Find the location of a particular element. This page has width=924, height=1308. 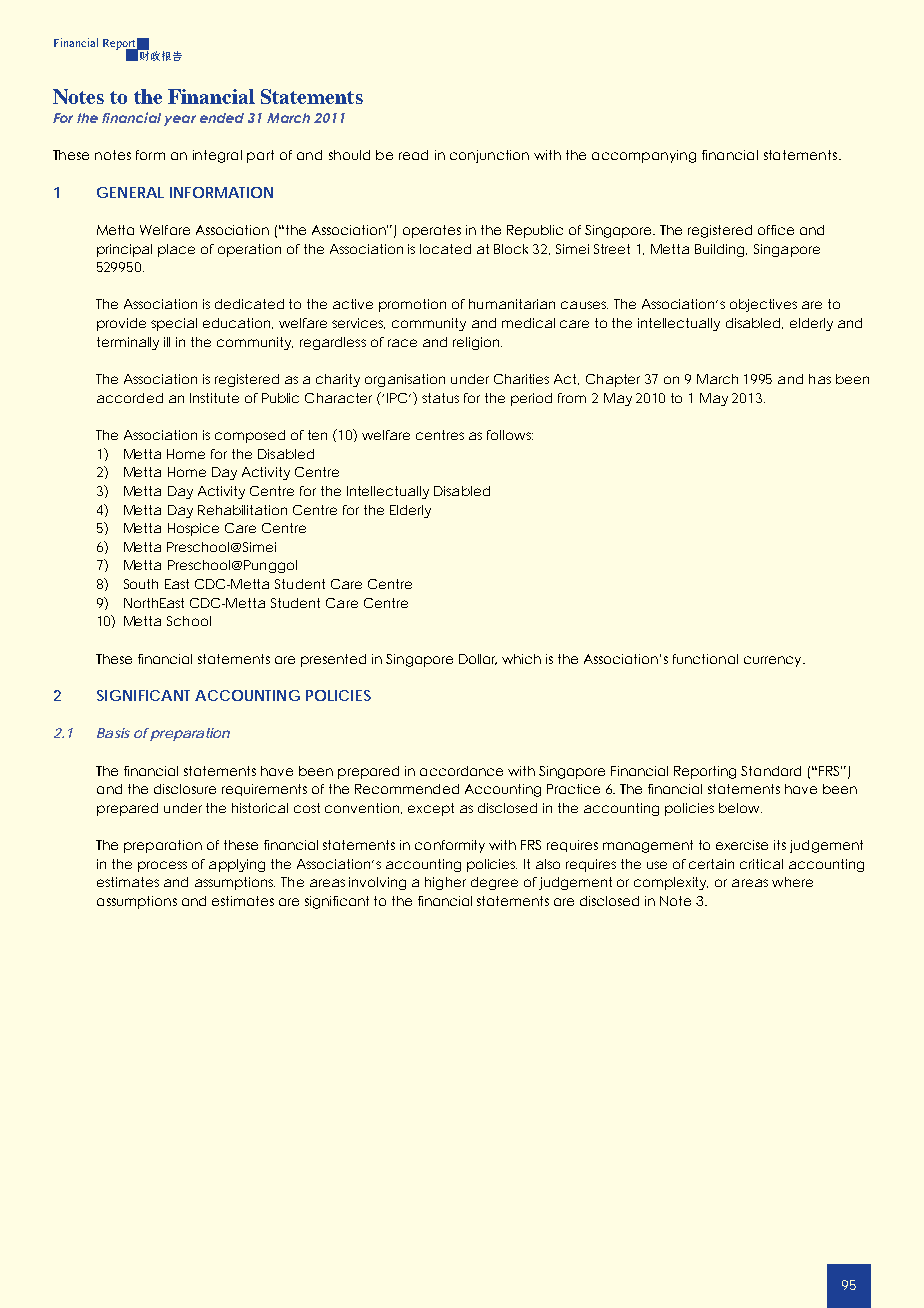

Institute is located at coordinates (214, 398).
